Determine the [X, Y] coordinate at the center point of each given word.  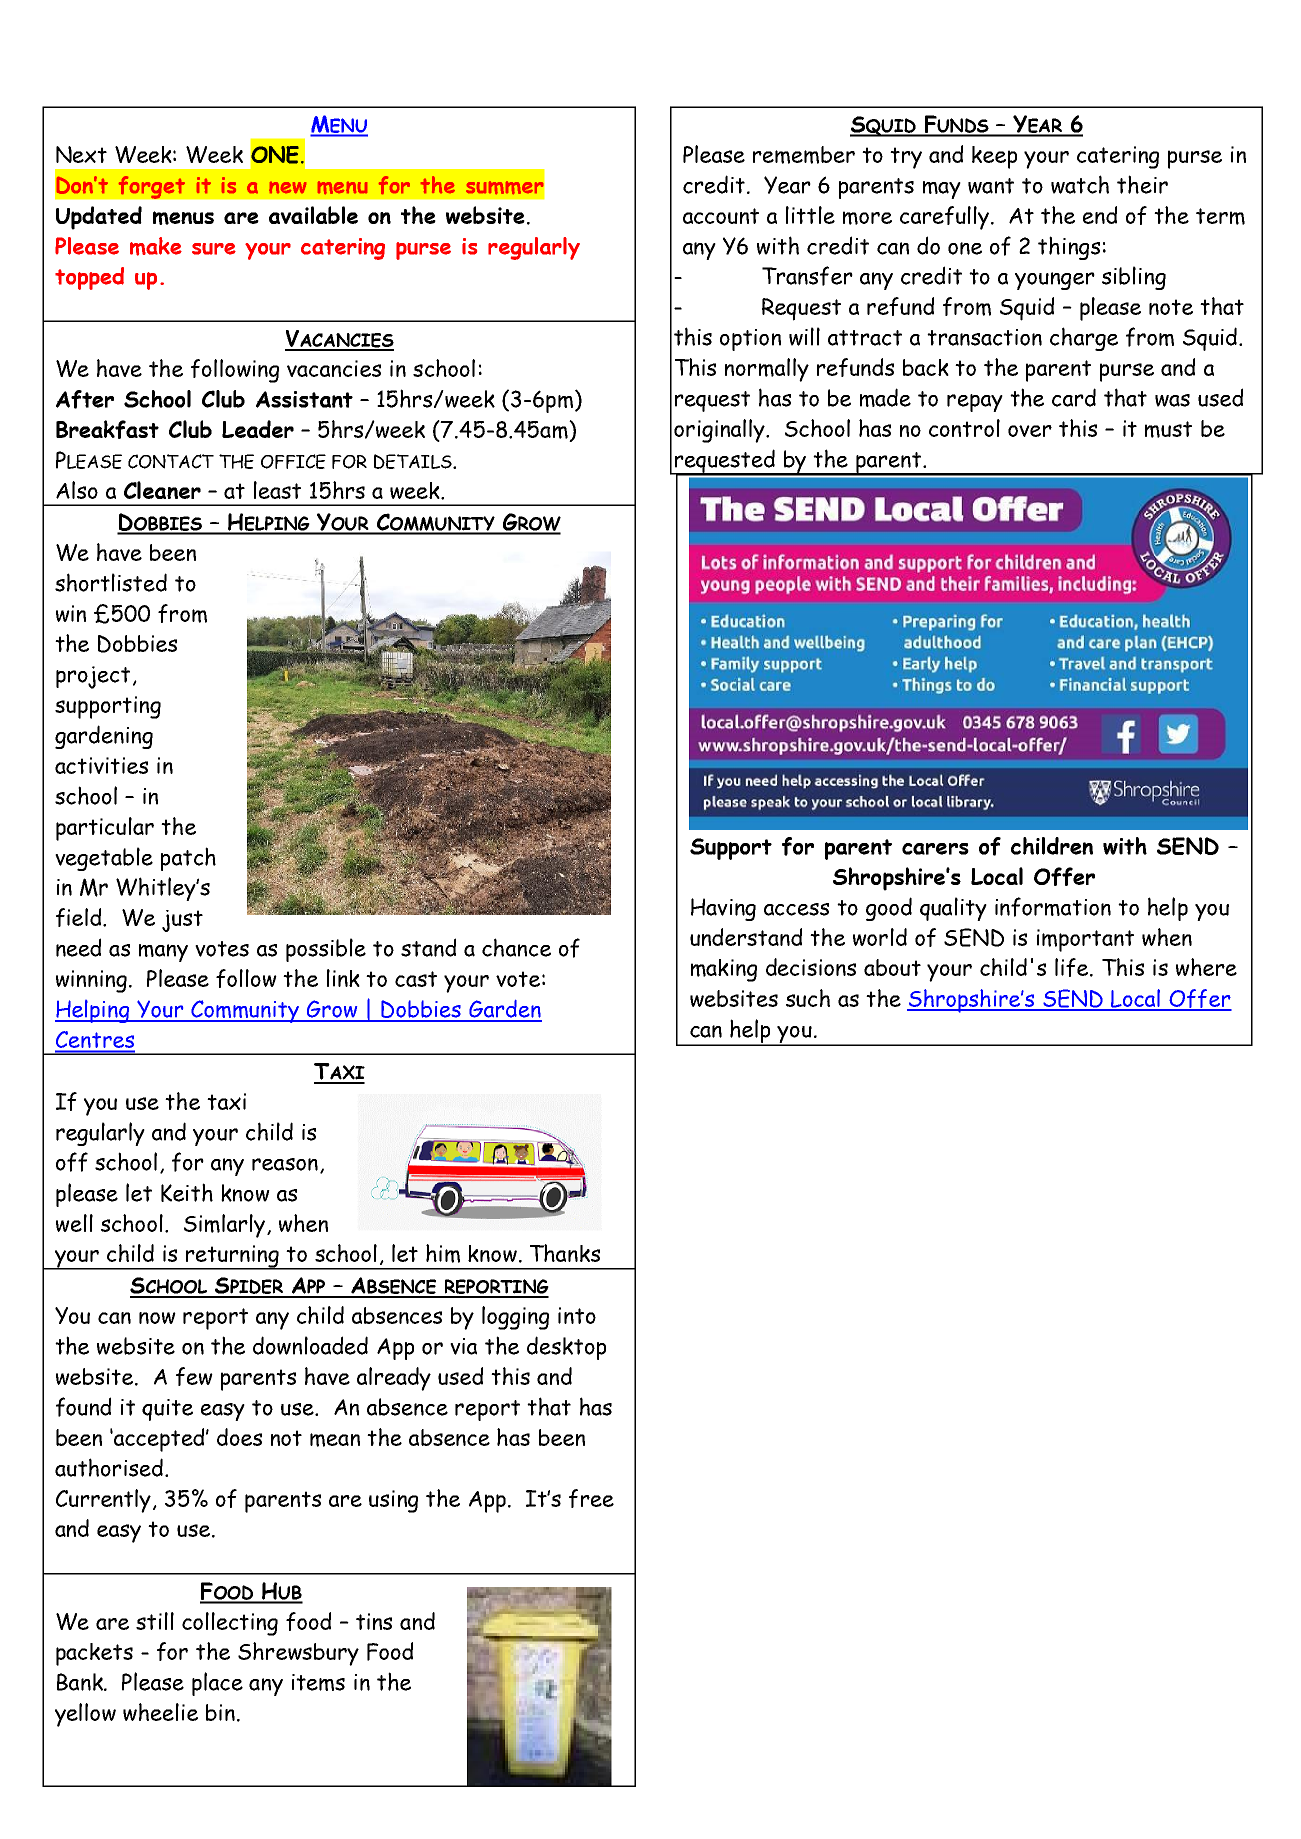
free [591, 1498]
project [93, 677]
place [217, 1684]
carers [935, 849]
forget [151, 187]
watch [1080, 184]
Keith [187, 1192]
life [1073, 967]
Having [723, 909]
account [721, 216]
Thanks [565, 1253]
